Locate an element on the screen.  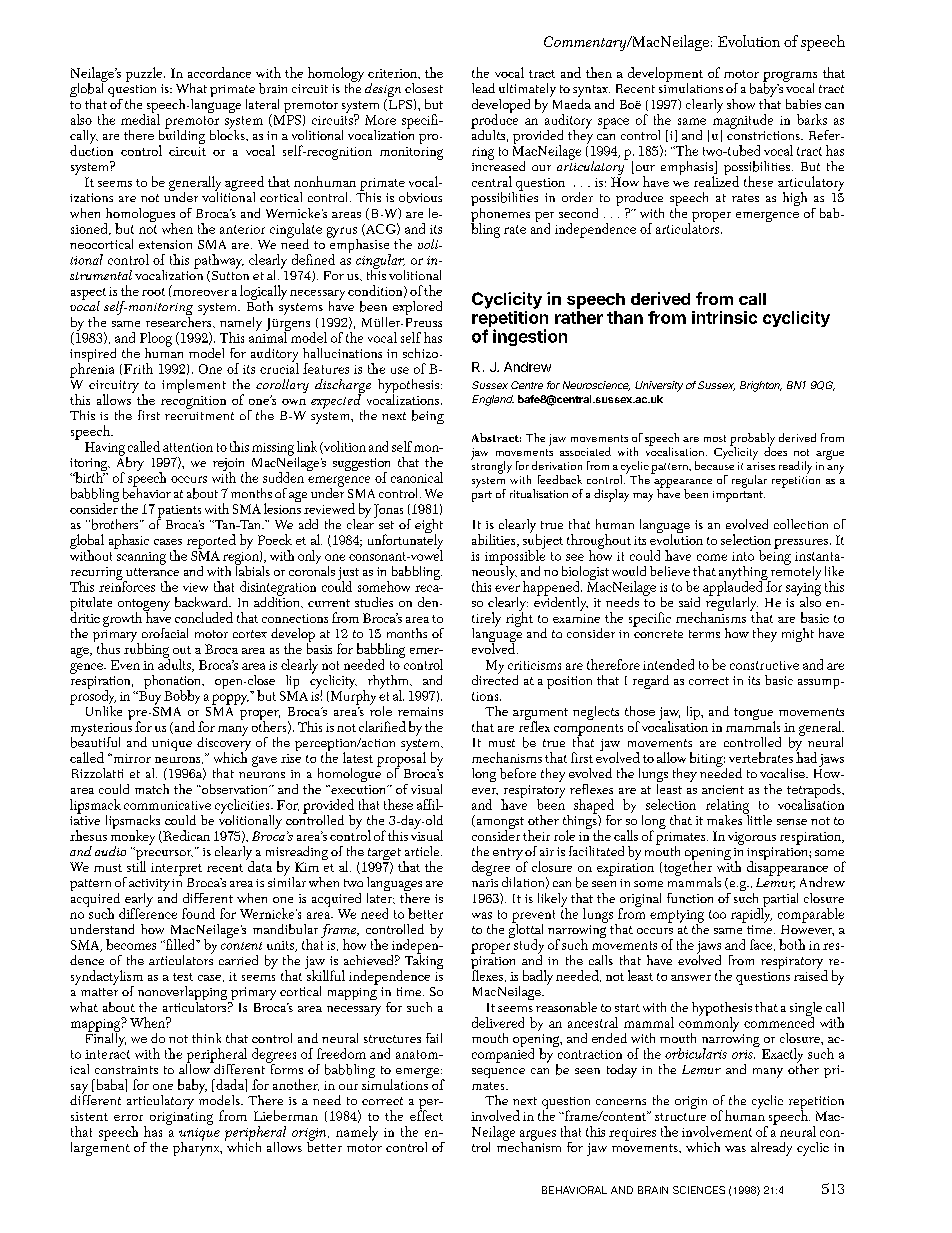
involvement is located at coordinates (717, 1131).
